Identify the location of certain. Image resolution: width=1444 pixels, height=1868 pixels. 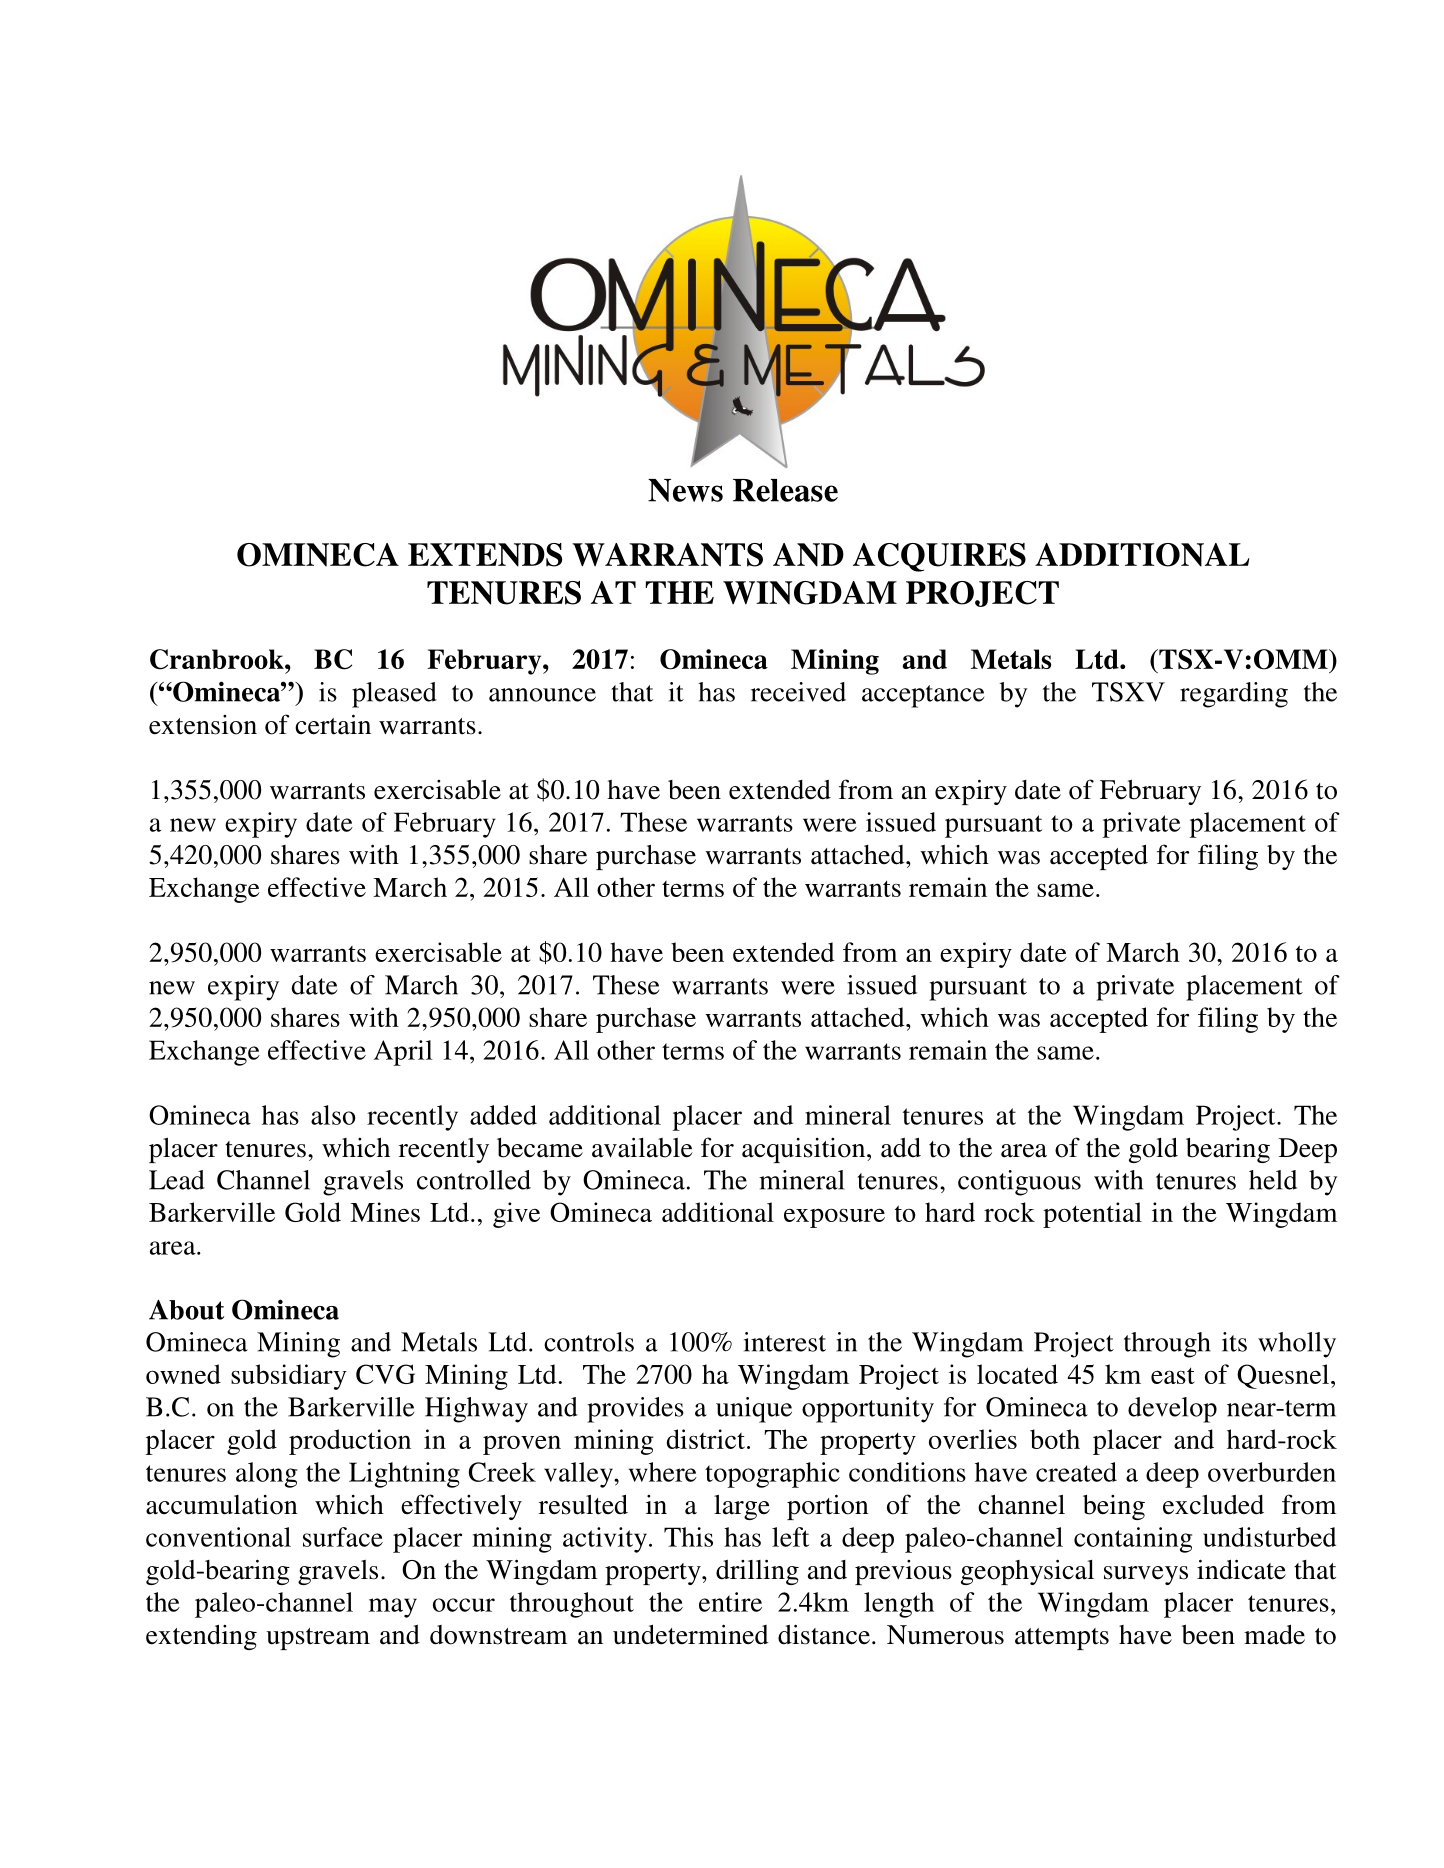
(333, 724).
